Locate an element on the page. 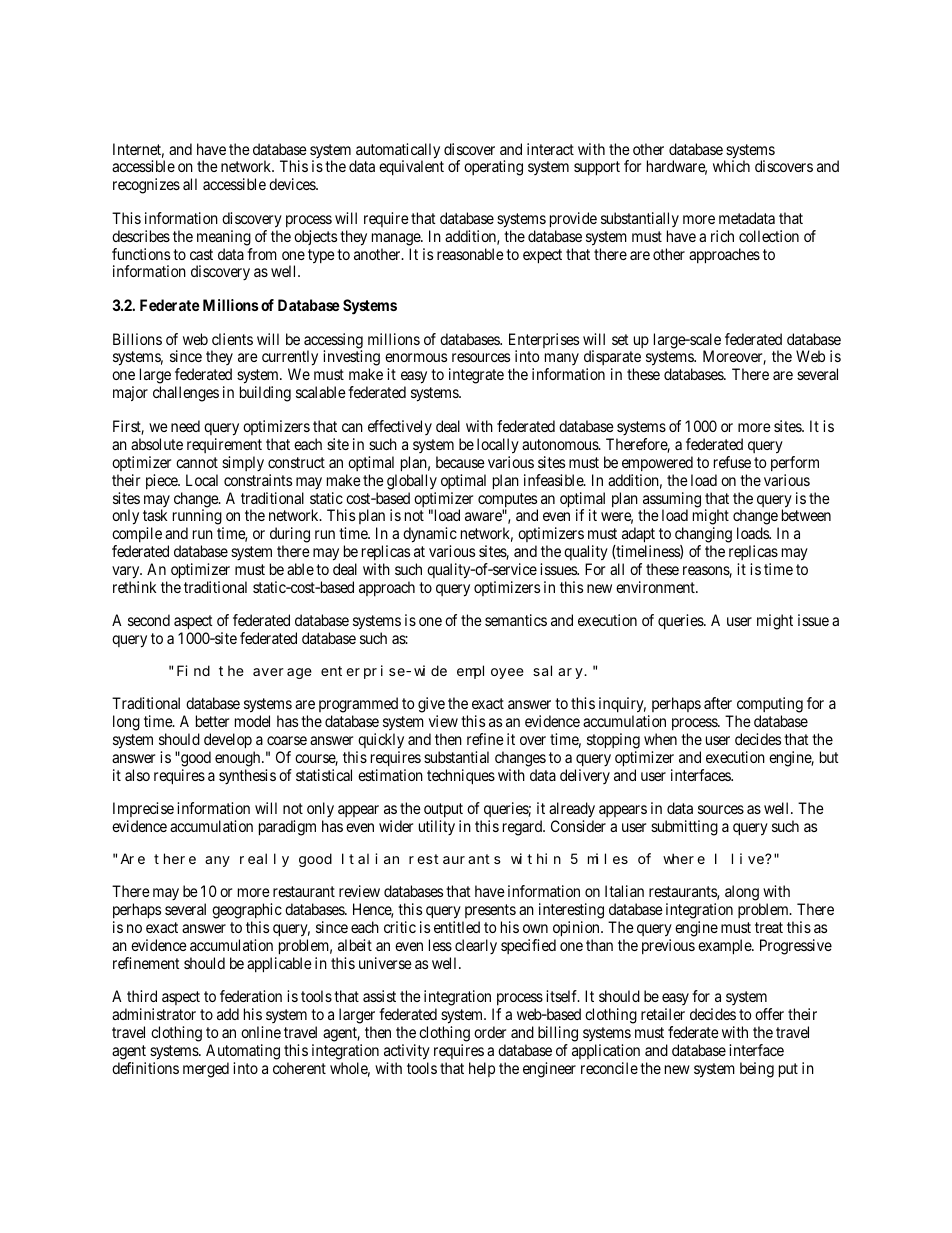 Image resolution: width=952 pixels, height=1233 pixels. output is located at coordinates (443, 812).
